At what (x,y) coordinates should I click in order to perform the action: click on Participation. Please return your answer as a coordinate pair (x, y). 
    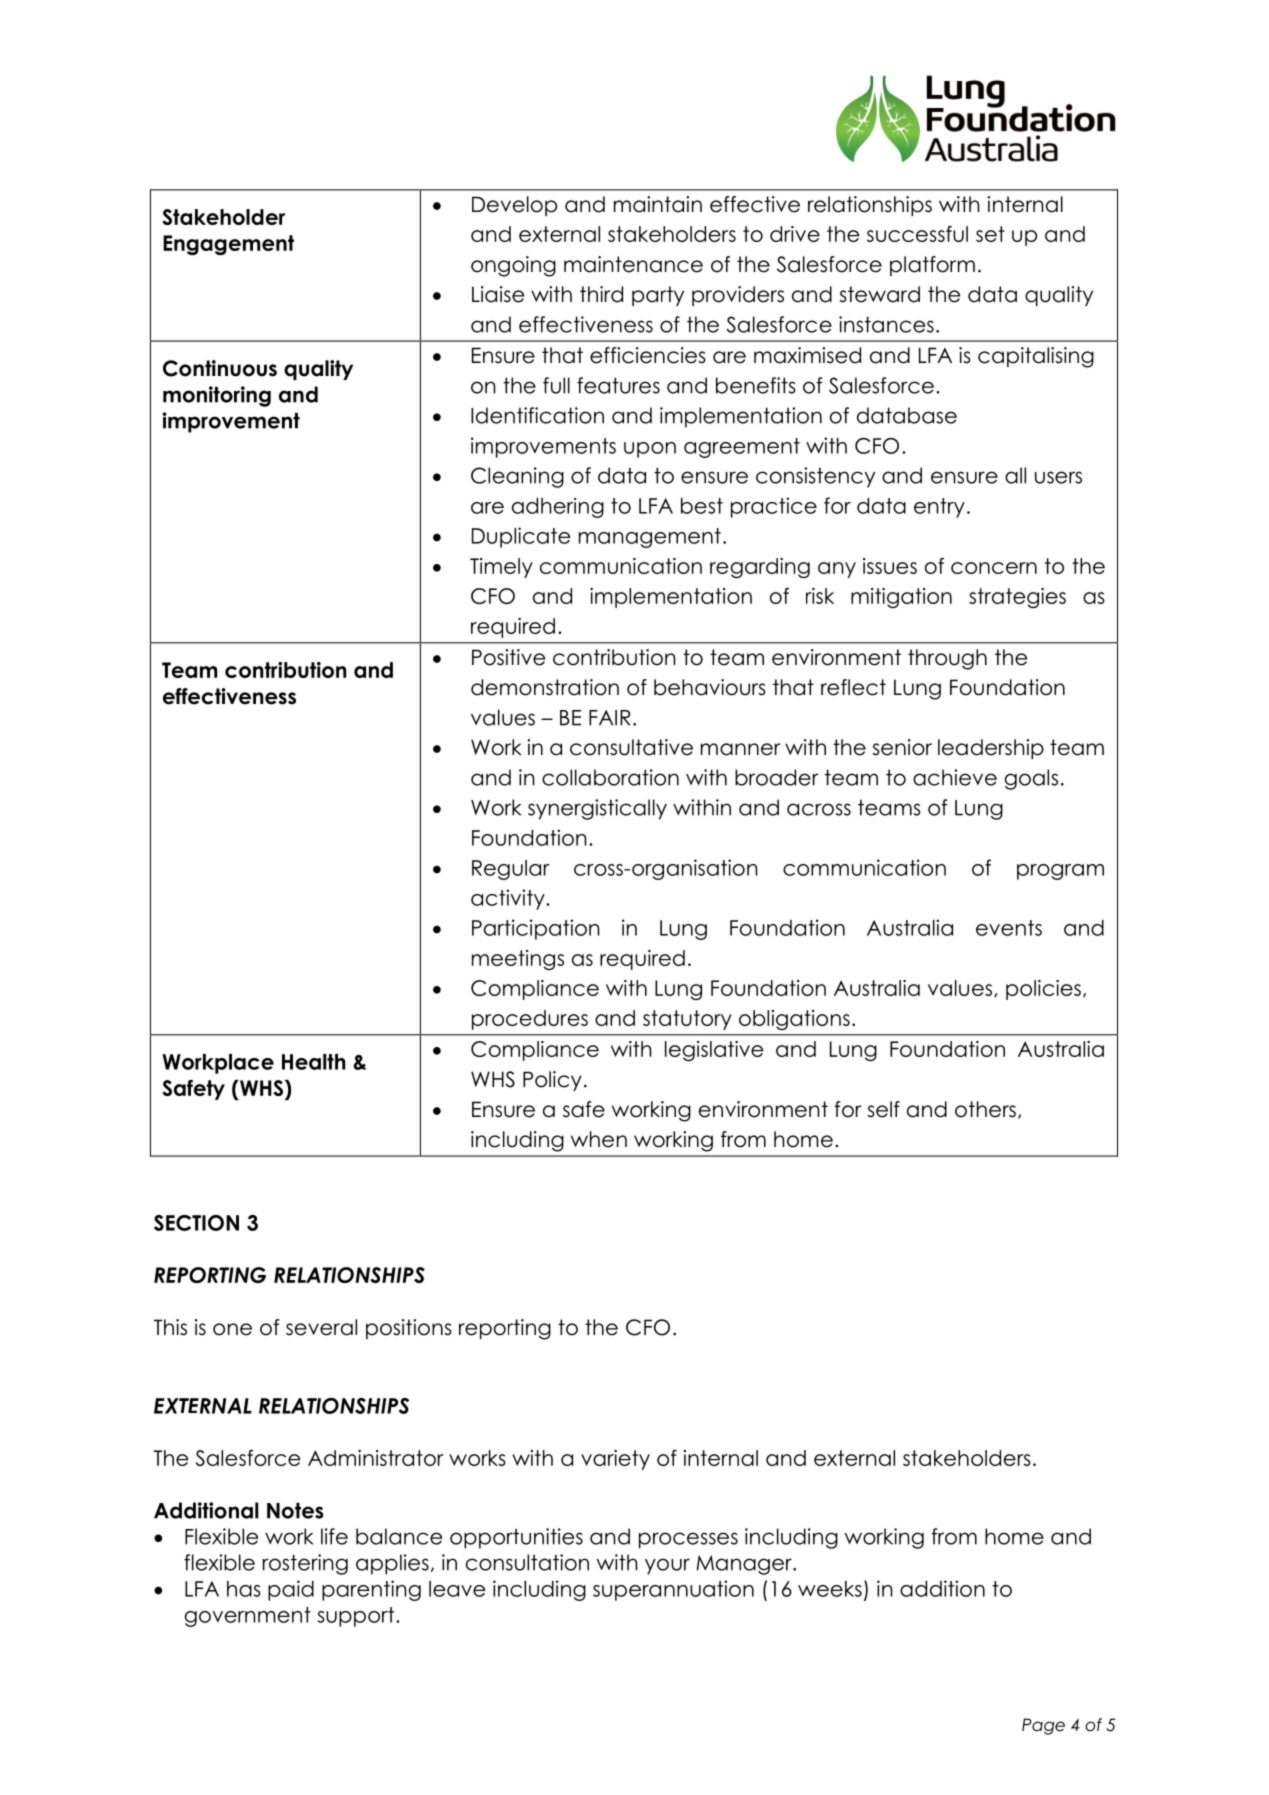
    Looking at the image, I should click on (536, 929).
